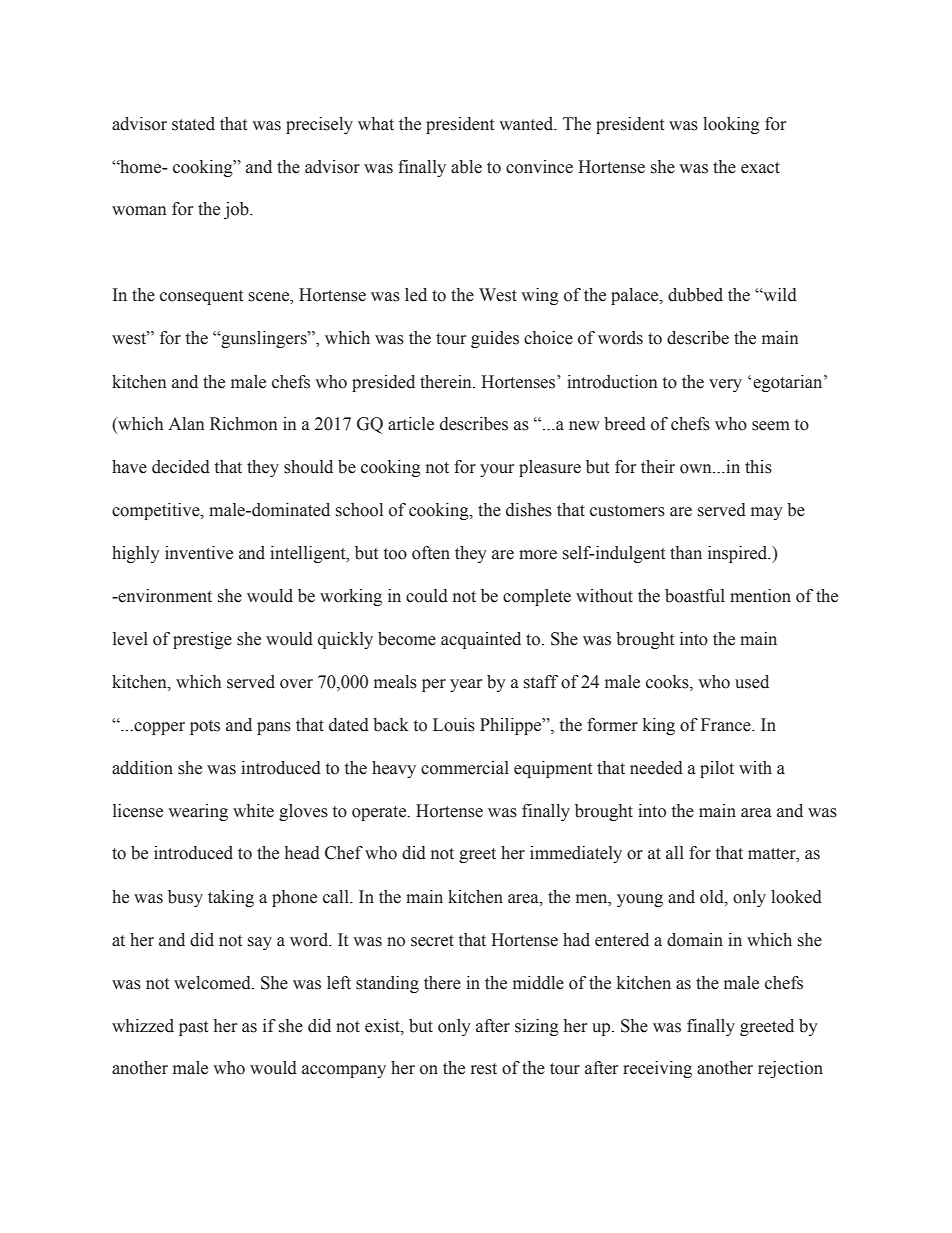 The width and height of the screenshot is (952, 1233). Describe the element at coordinates (193, 1028) in the screenshot. I see `past` at that location.
